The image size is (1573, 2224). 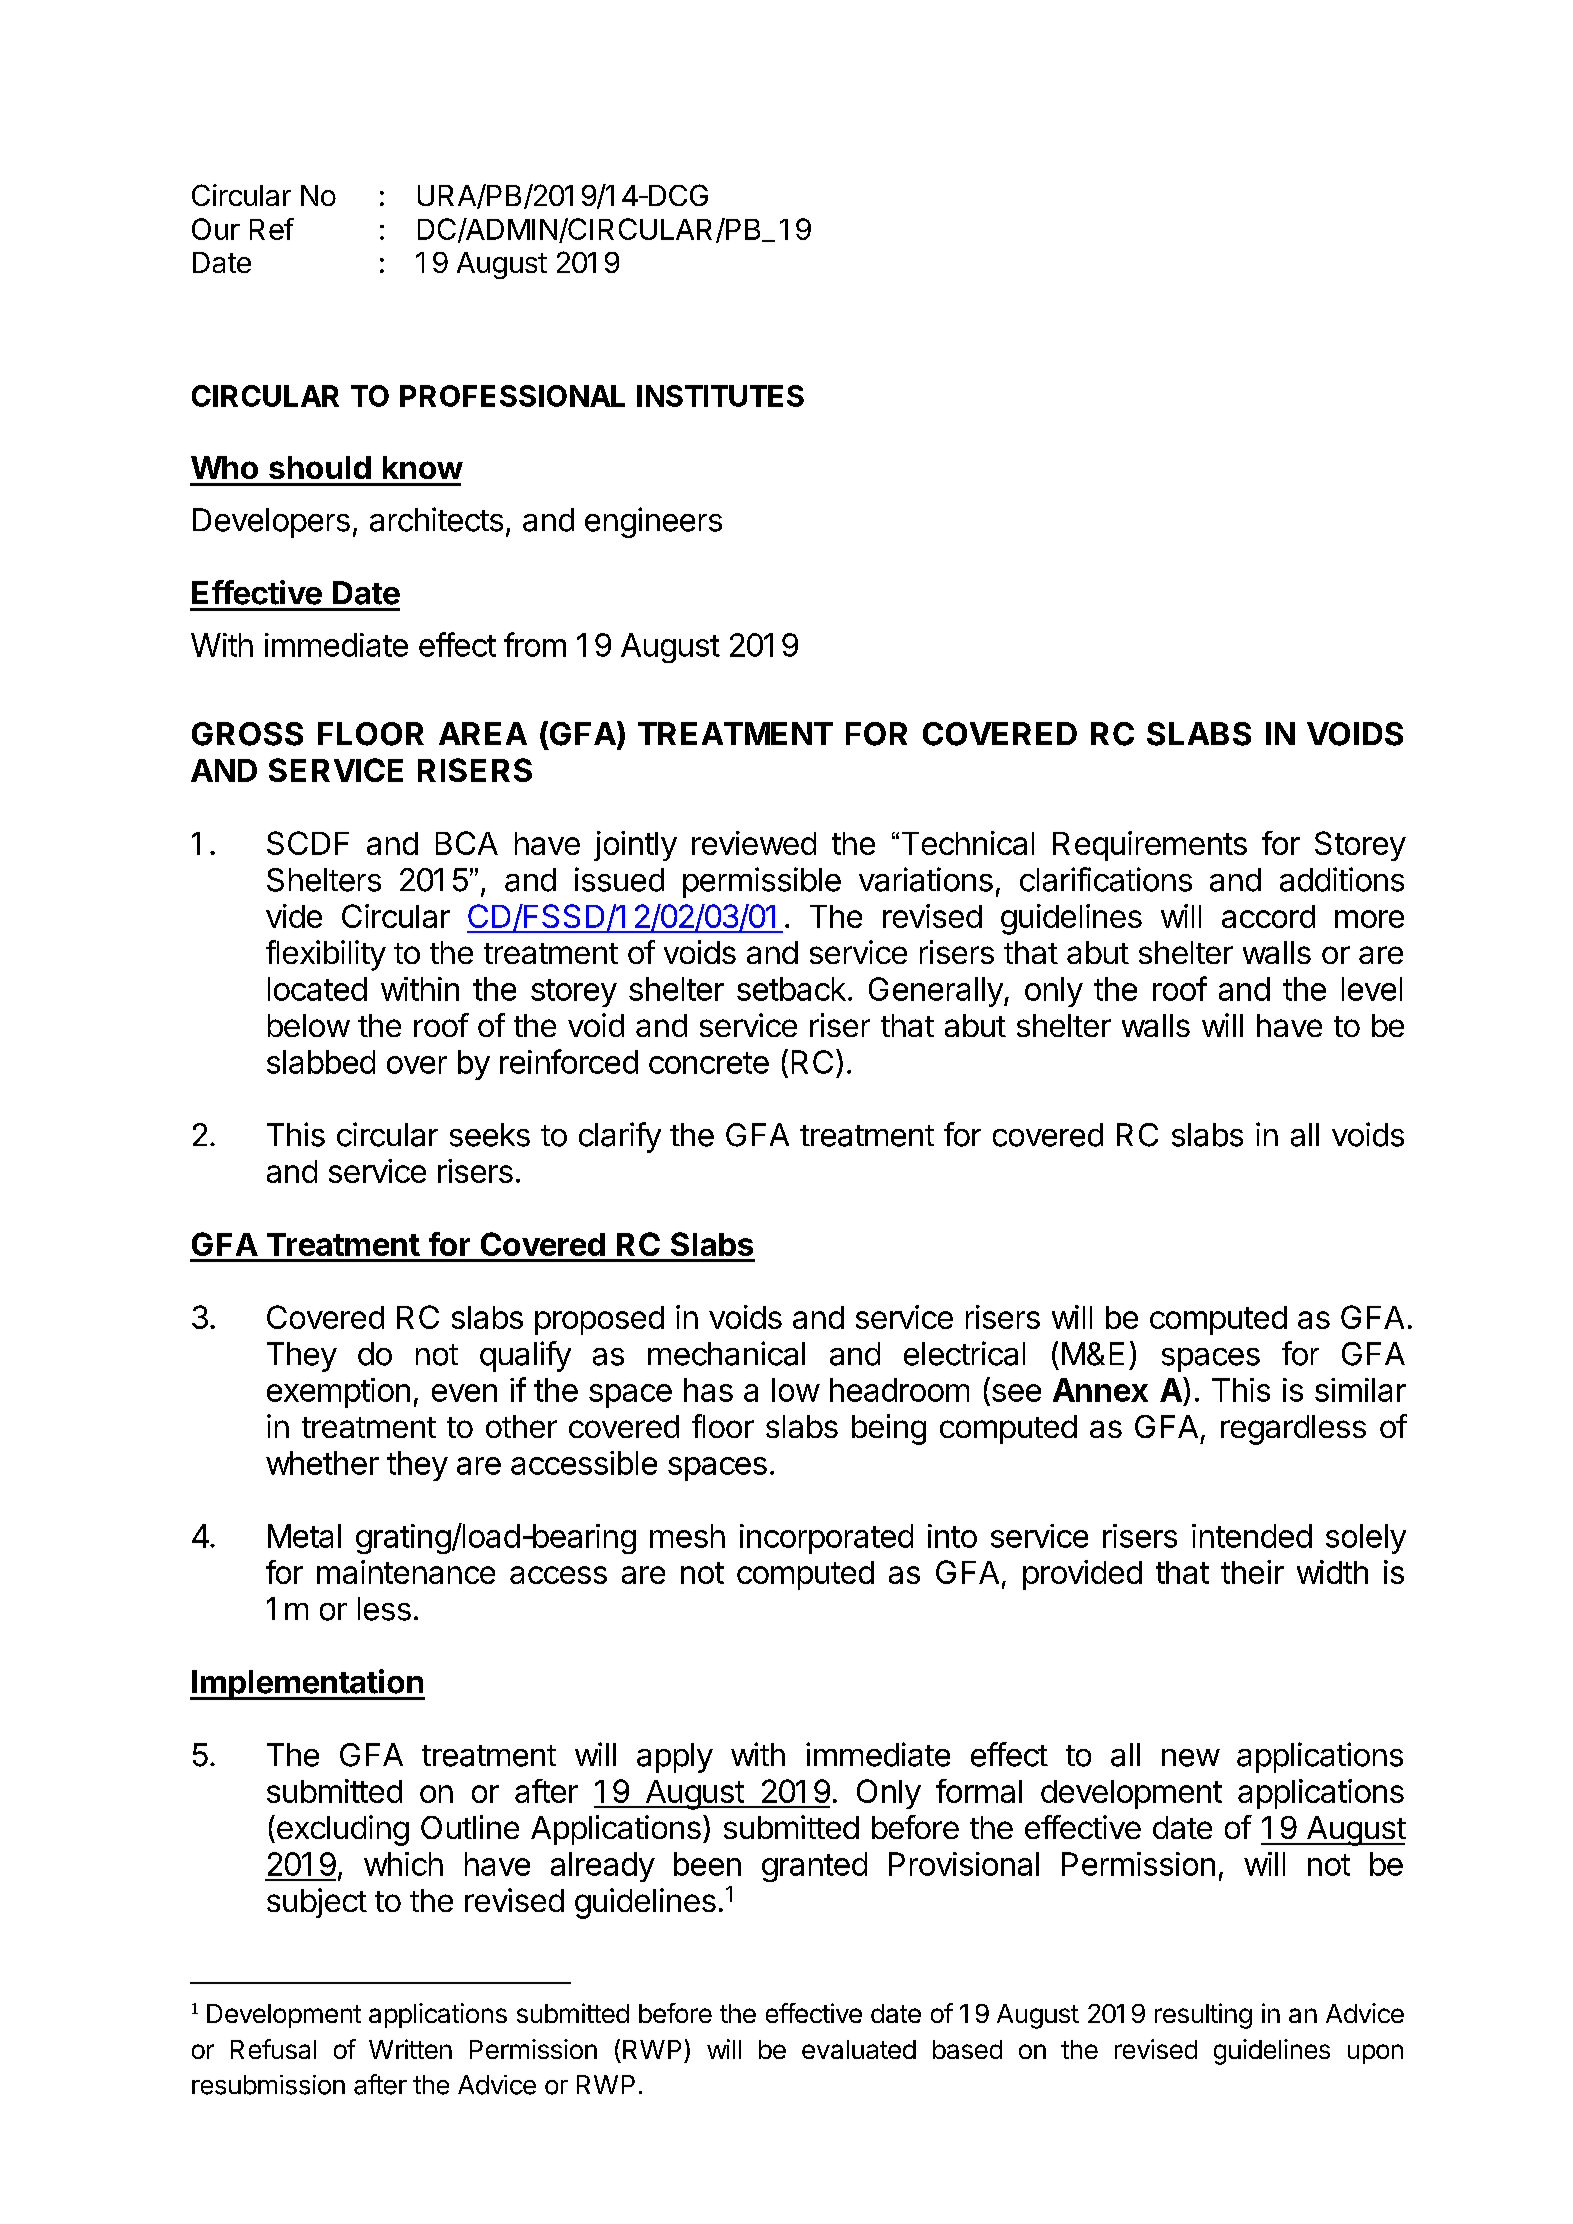 What do you see at coordinates (859, 2049) in the screenshot?
I see `evaluated` at bounding box center [859, 2049].
